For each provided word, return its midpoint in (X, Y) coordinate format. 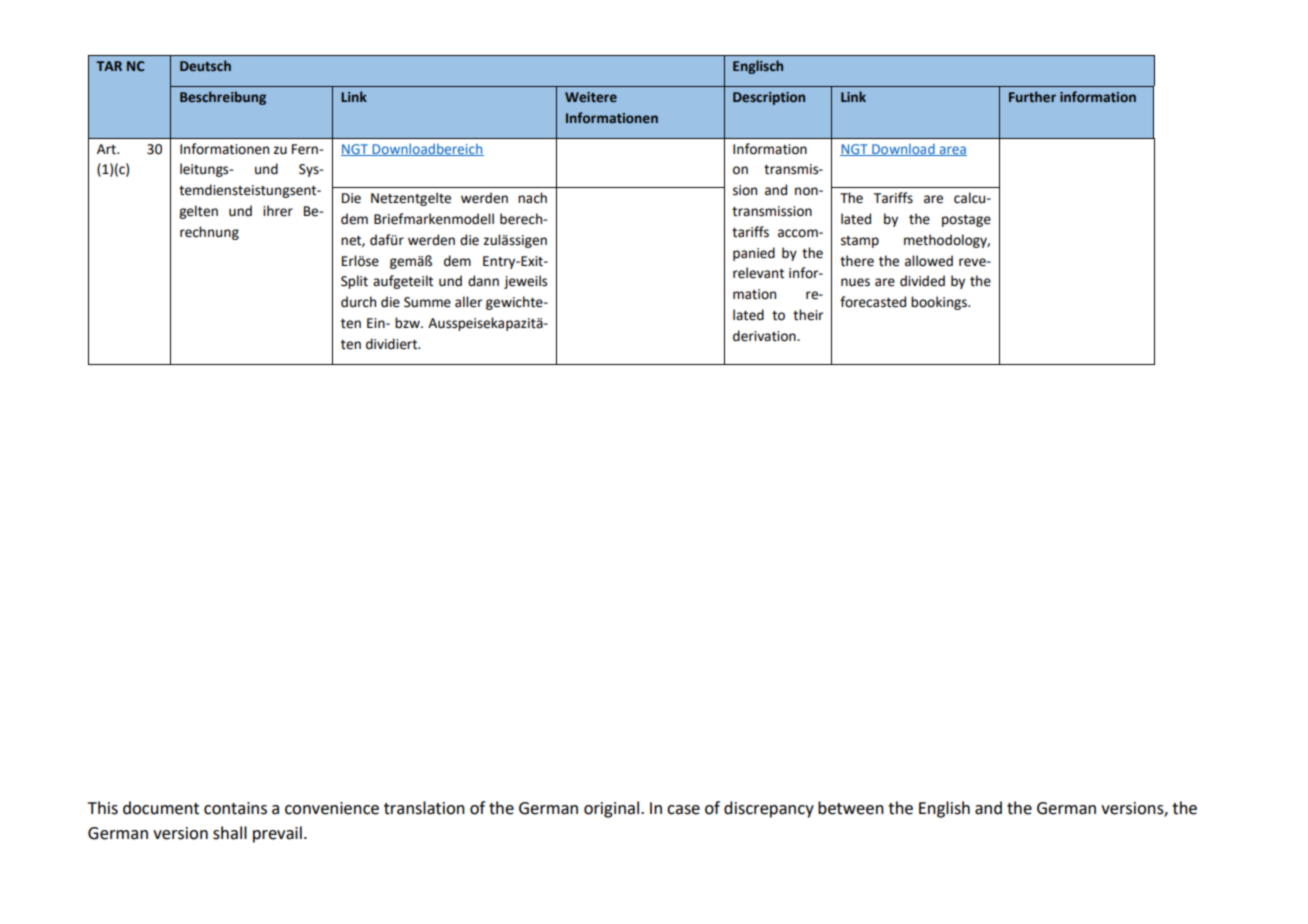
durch (358, 302)
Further (1032, 96)
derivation (765, 336)
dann (483, 281)
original (613, 809)
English (944, 809)
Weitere (591, 97)
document (161, 808)
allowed (929, 261)
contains (235, 808)
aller (468, 302)
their (808, 315)
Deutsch (205, 65)
